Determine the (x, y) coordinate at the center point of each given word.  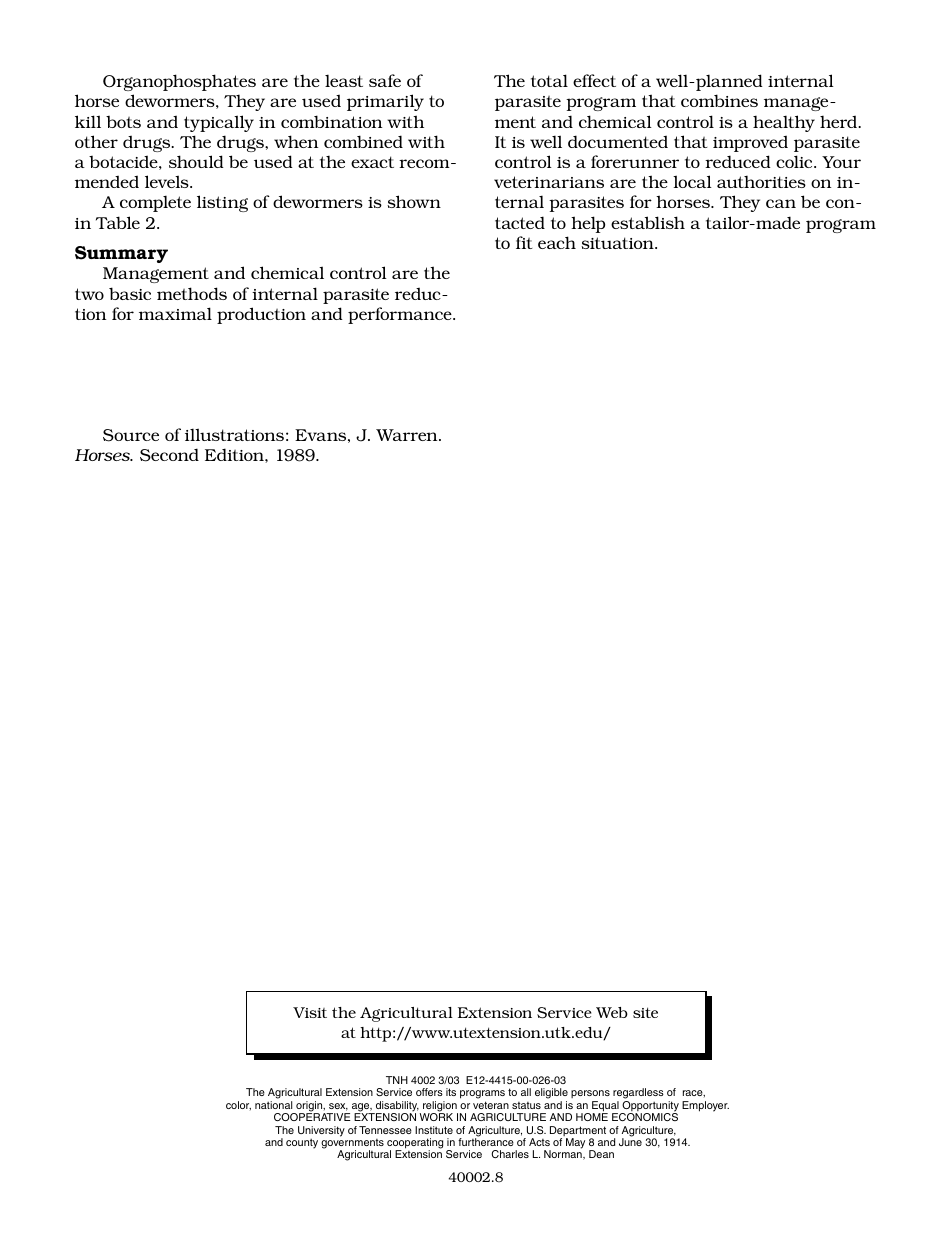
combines (719, 100)
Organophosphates (179, 82)
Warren (408, 435)
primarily (385, 102)
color (238, 1105)
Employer (705, 1106)
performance (401, 315)
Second (169, 455)
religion (440, 1107)
